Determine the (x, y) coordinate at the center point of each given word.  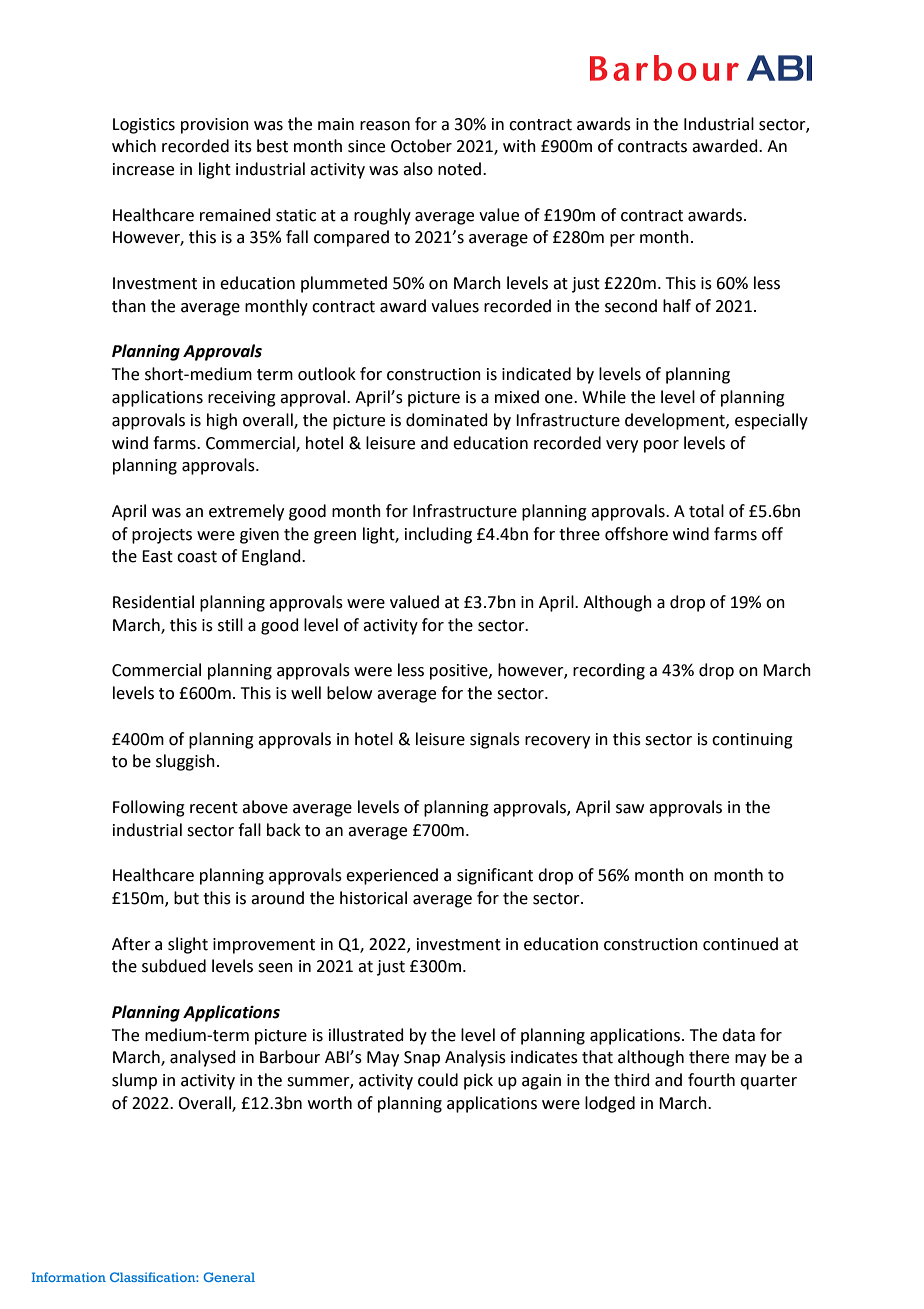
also (418, 169)
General (229, 1277)
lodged (610, 1104)
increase (143, 169)
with (519, 146)
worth (330, 1103)
